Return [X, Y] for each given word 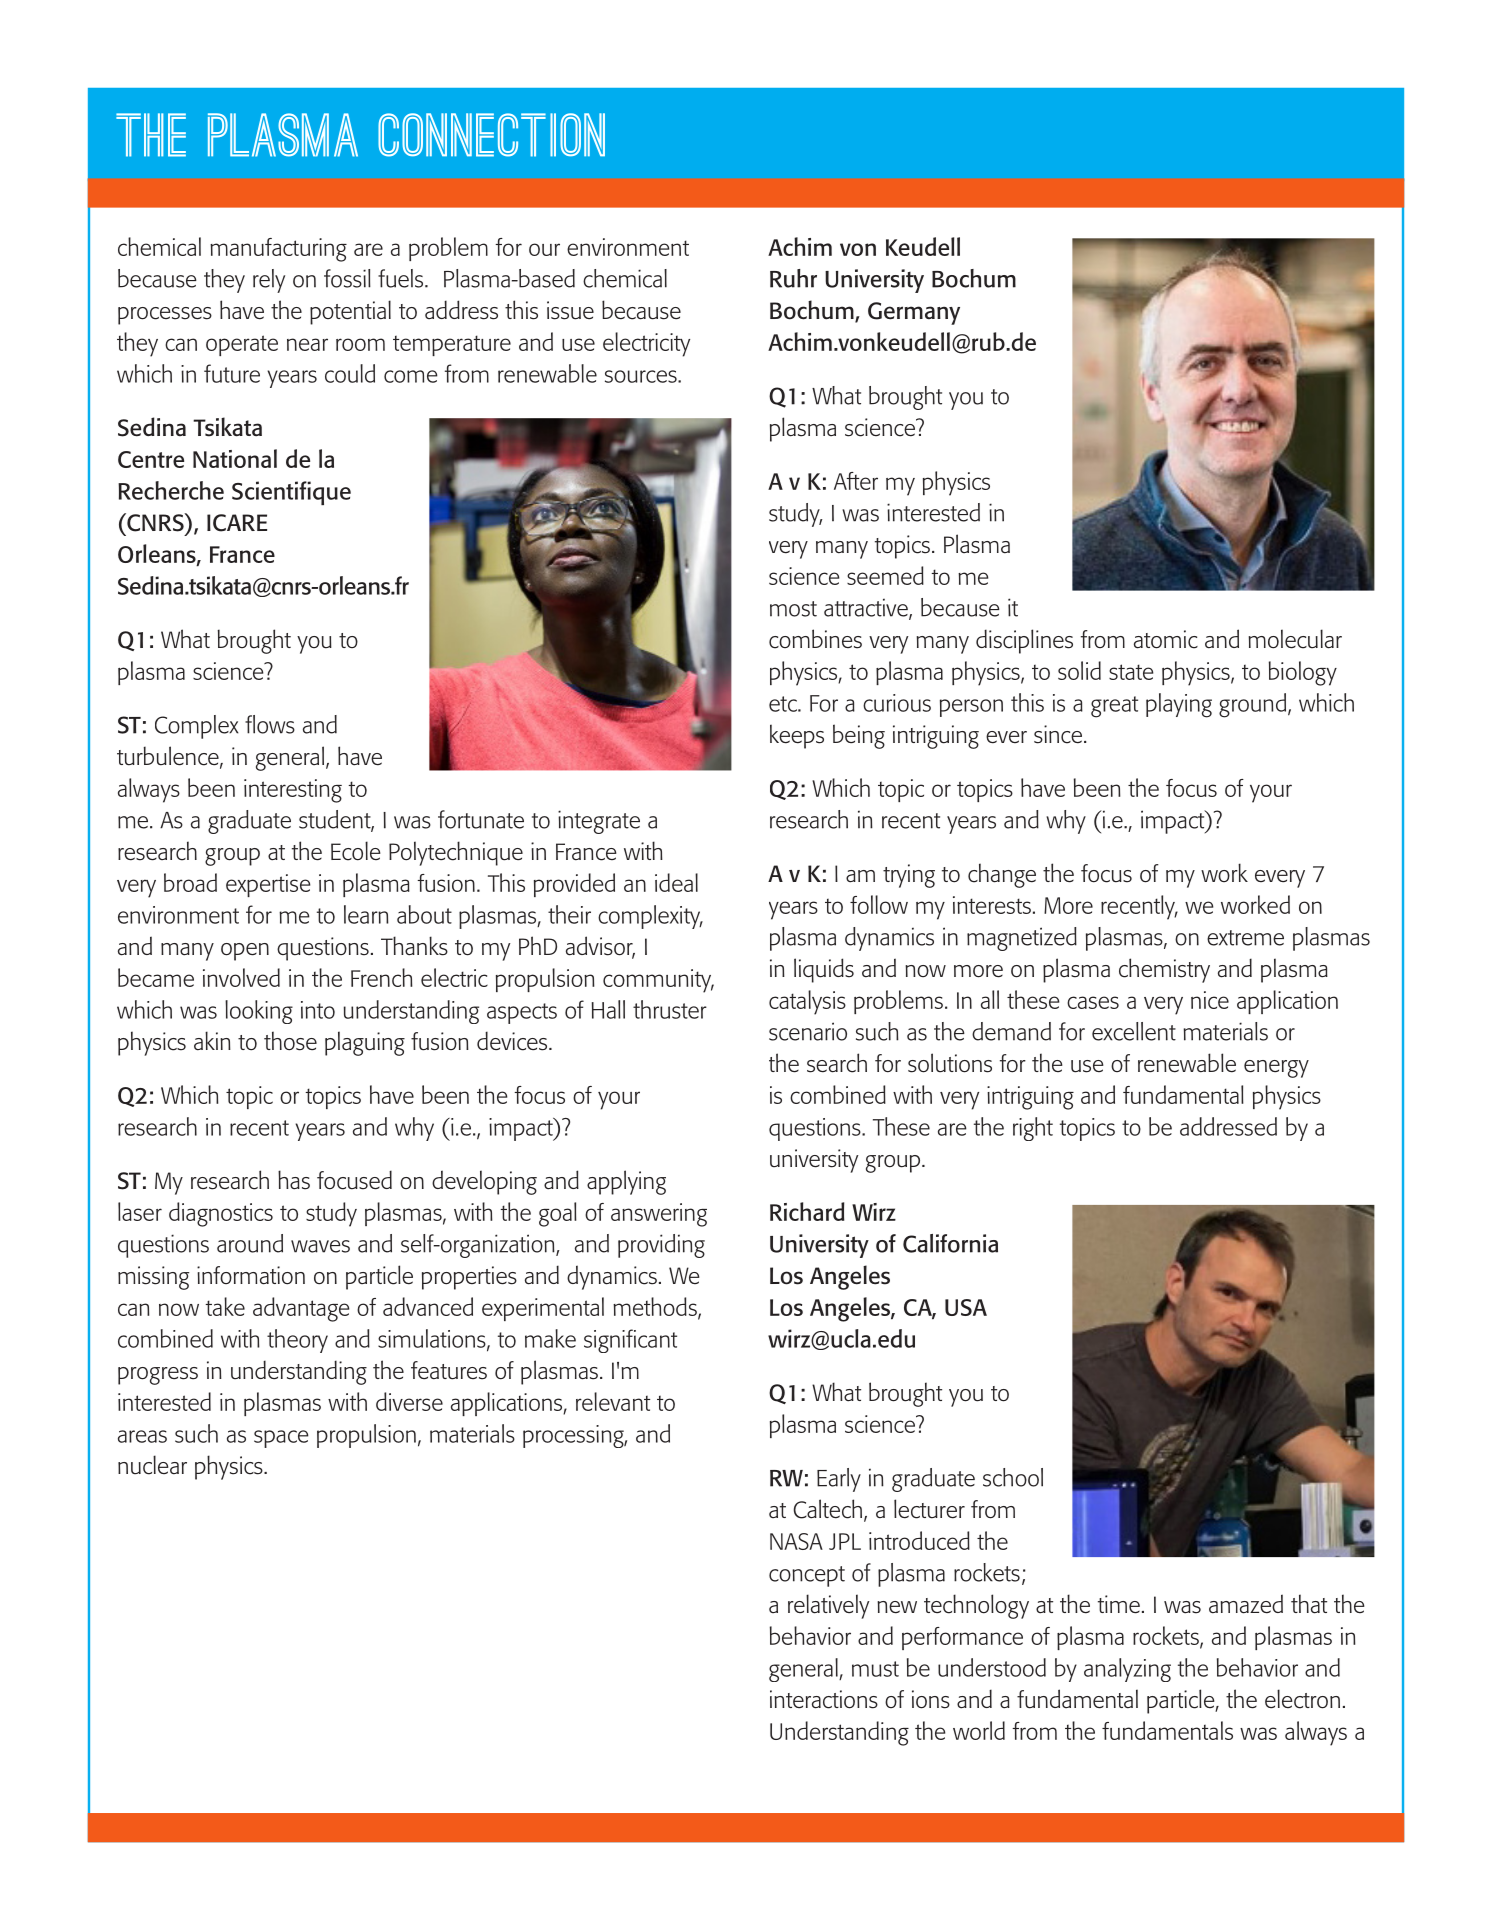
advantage [301, 1309]
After [856, 481]
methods [656, 1307]
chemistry [1164, 970]
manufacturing [278, 250]
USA [966, 1307]
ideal [676, 882]
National [235, 458]
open [245, 952]
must [875, 1669]
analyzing [1127, 1670]
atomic [1166, 639]
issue [570, 310]
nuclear [152, 1465]
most [793, 609]
